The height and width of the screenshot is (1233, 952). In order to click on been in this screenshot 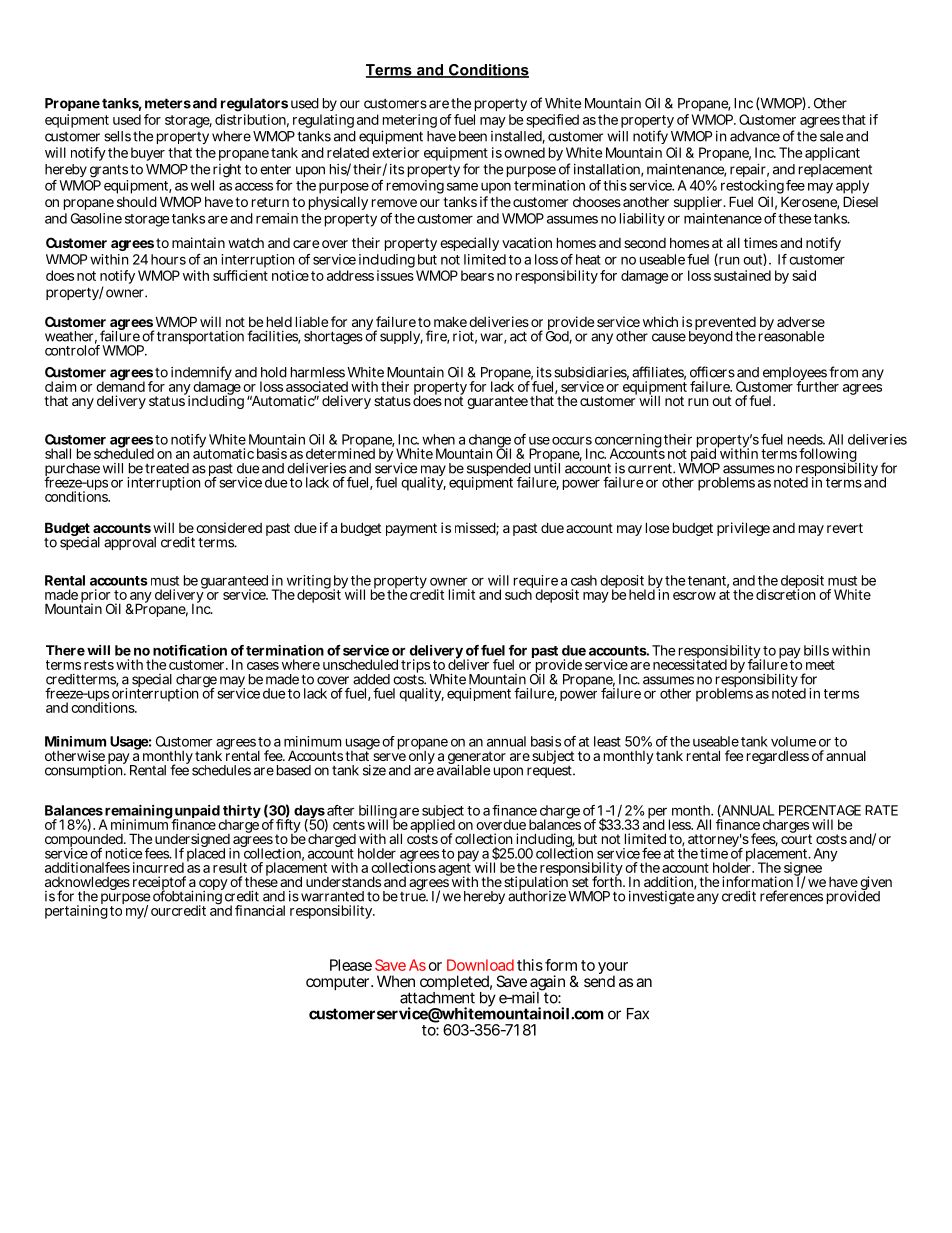, I will do `click(473, 136)`.
